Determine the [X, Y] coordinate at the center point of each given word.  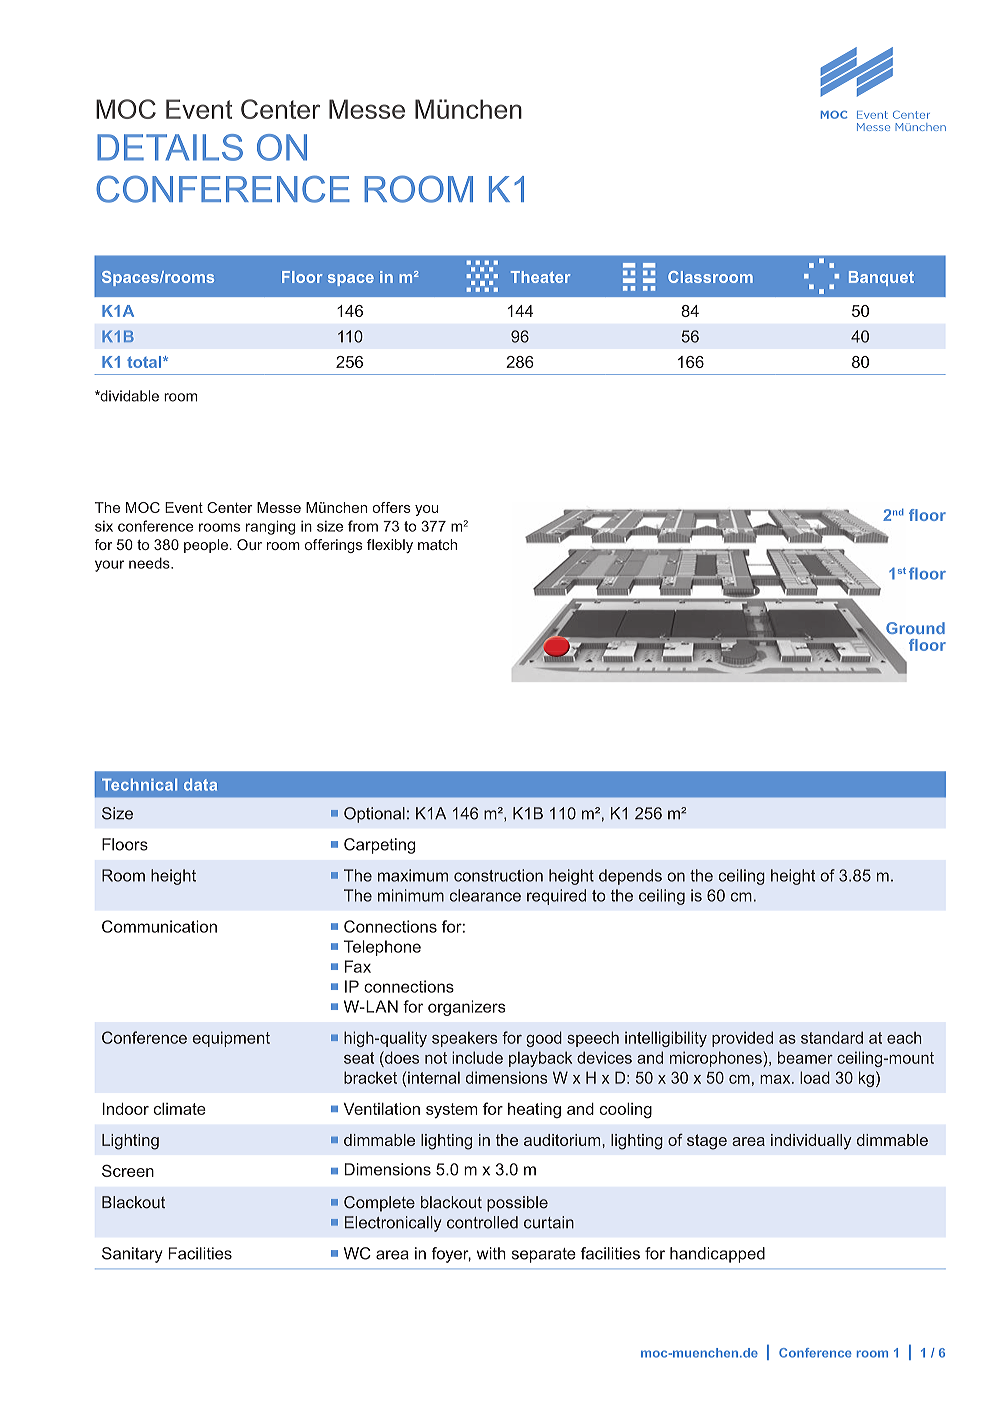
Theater [540, 277]
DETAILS [170, 147]
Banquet [881, 278]
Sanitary [132, 1255]
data [200, 785]
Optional [374, 815]
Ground [914, 629]
